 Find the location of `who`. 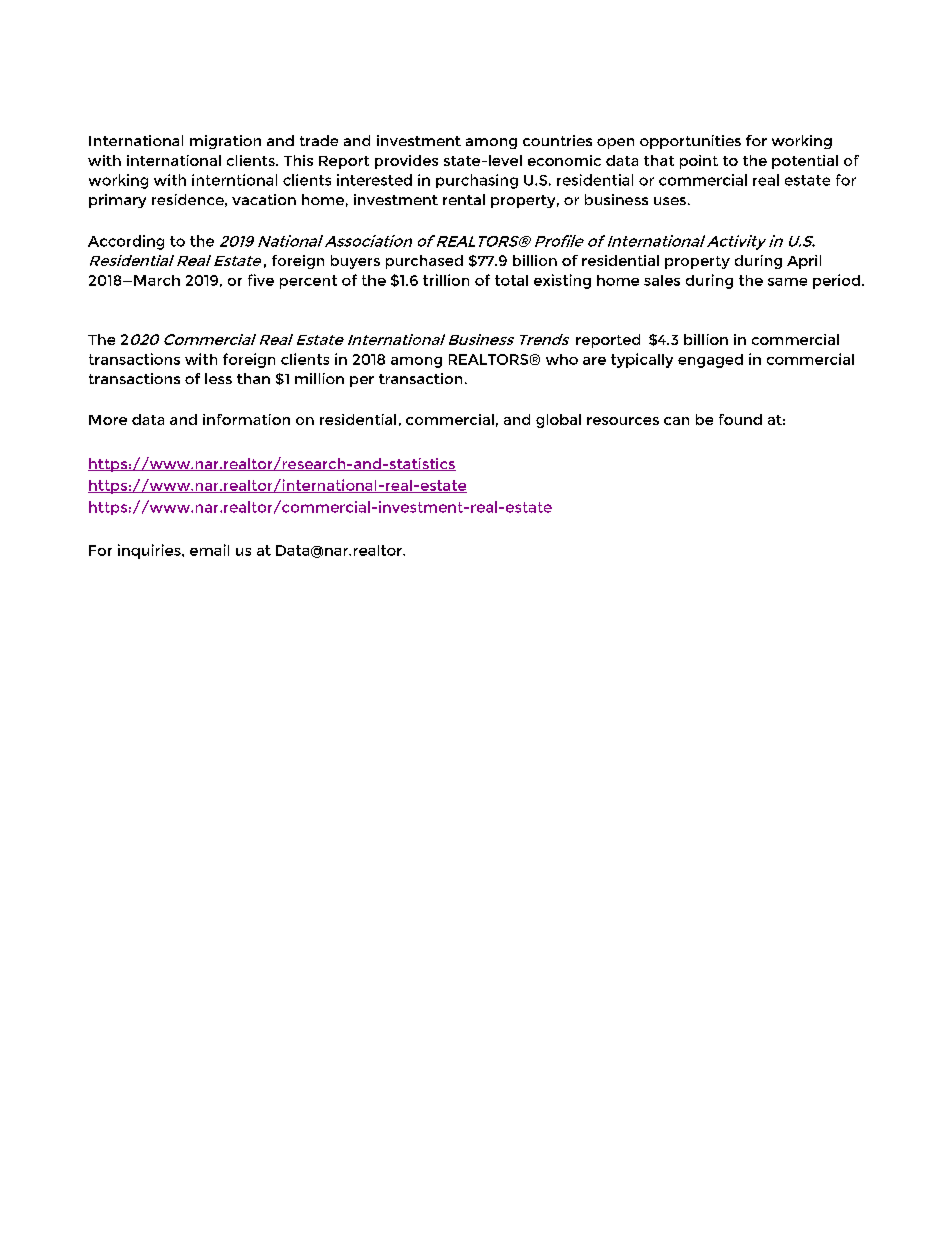

who is located at coordinates (562, 359).
